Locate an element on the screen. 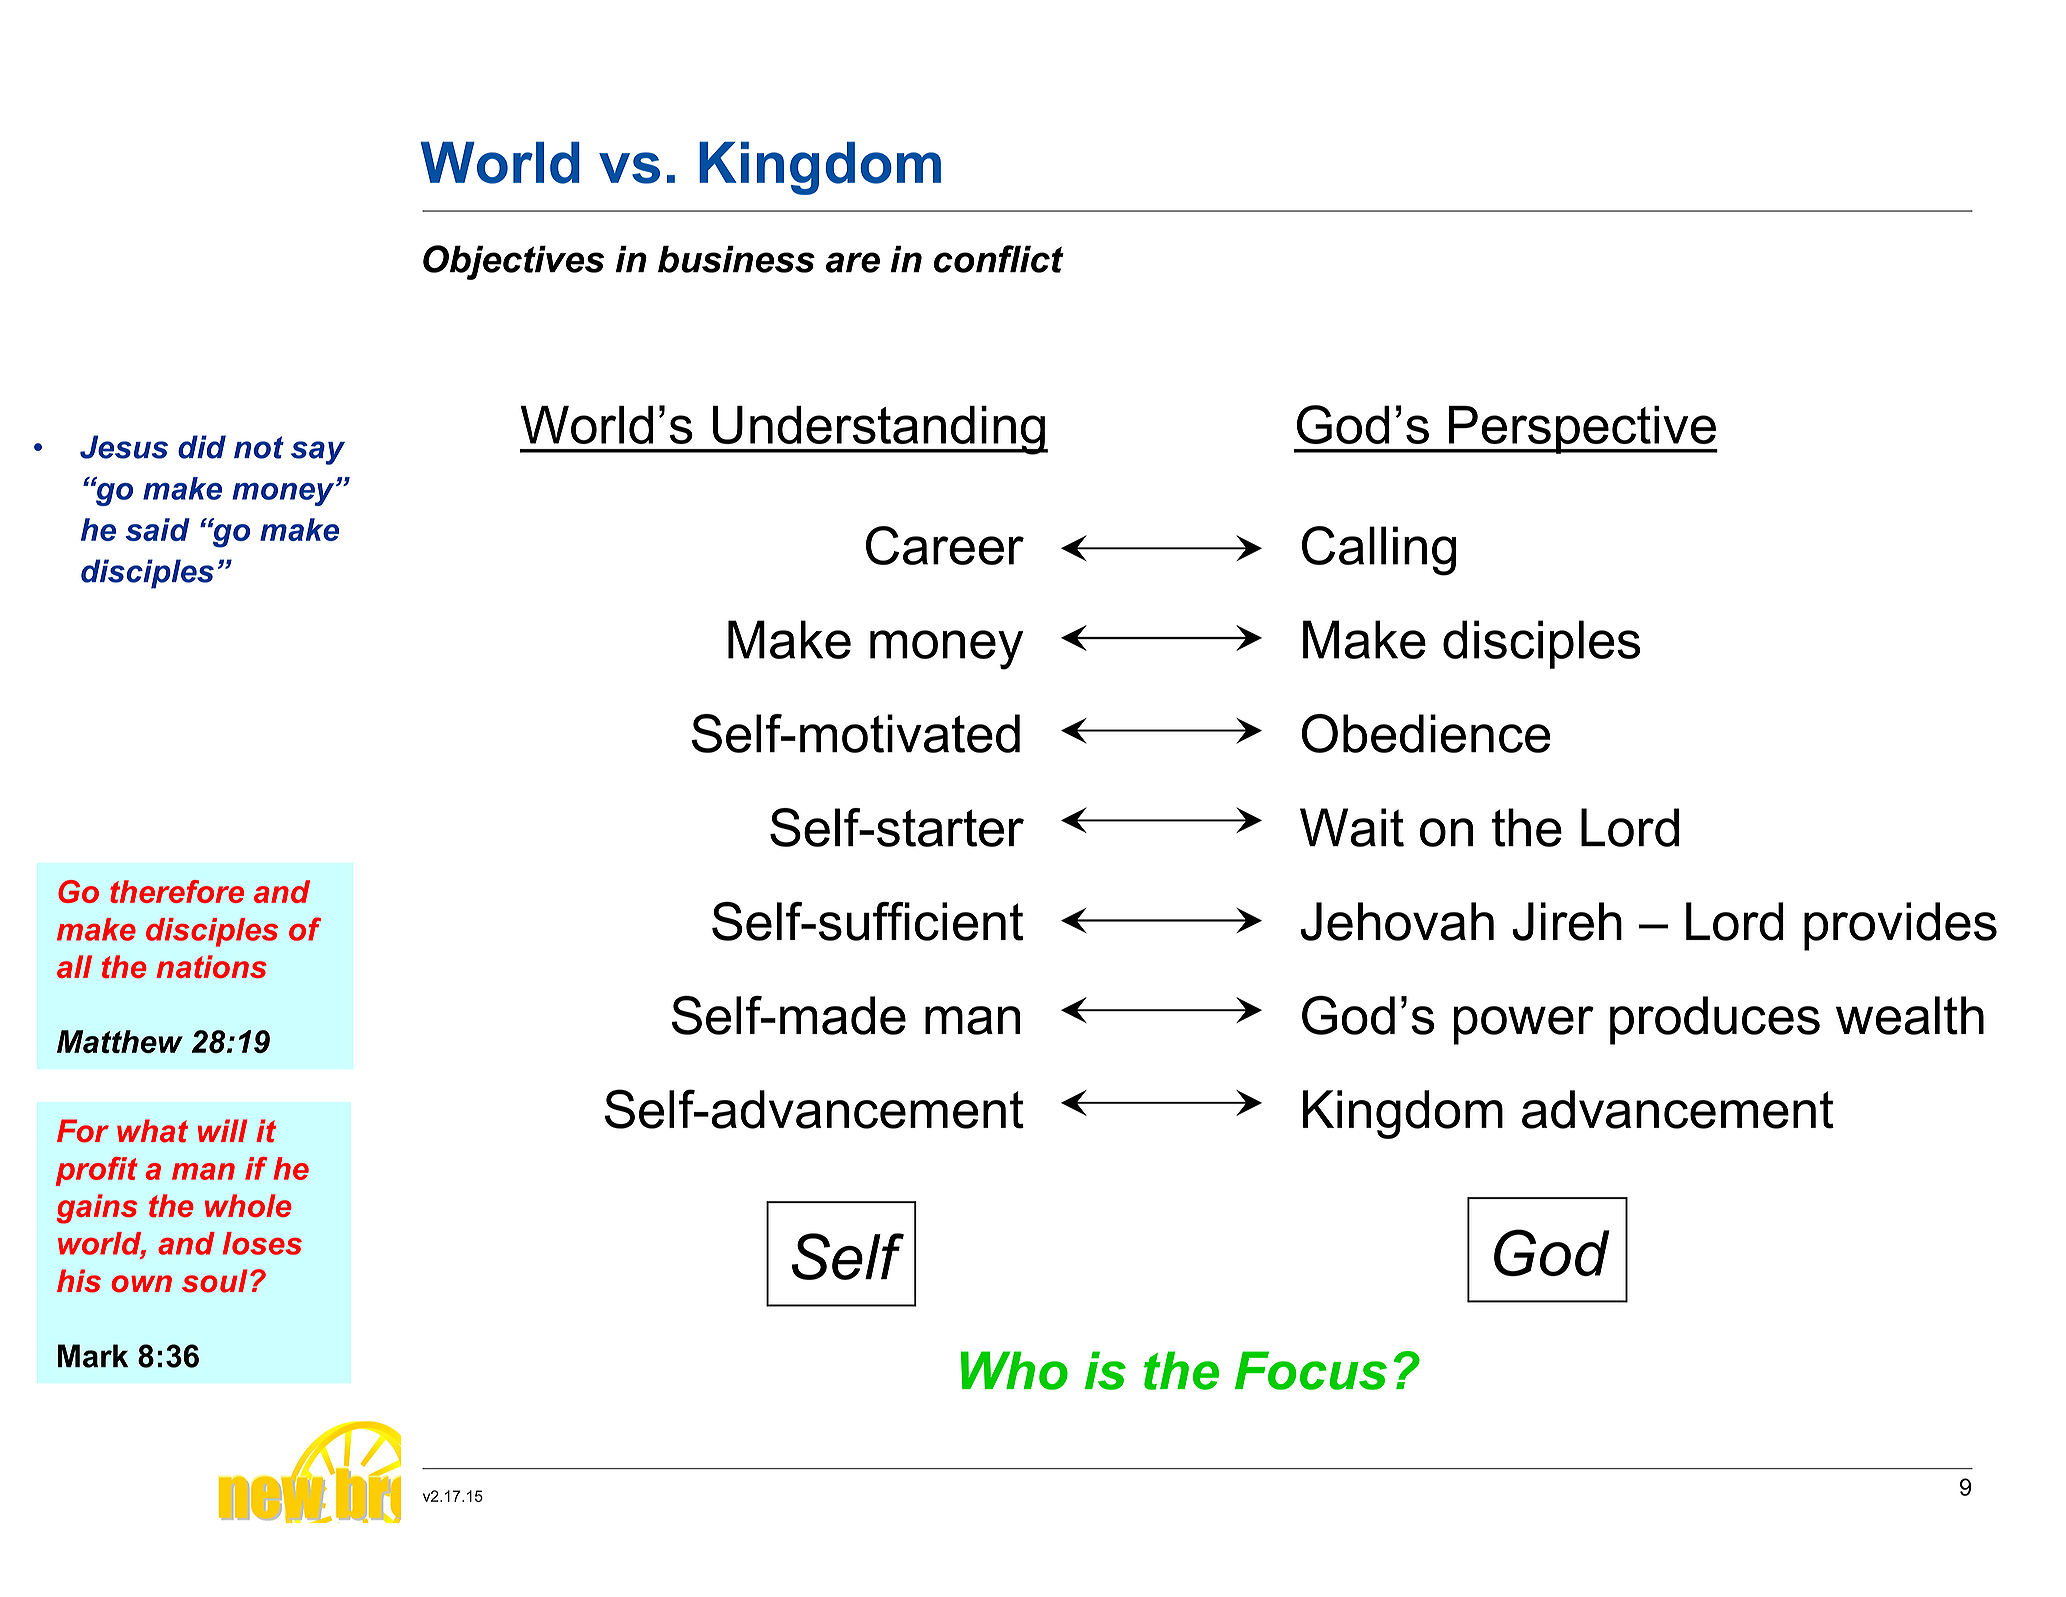  power is located at coordinates (1523, 1025).
